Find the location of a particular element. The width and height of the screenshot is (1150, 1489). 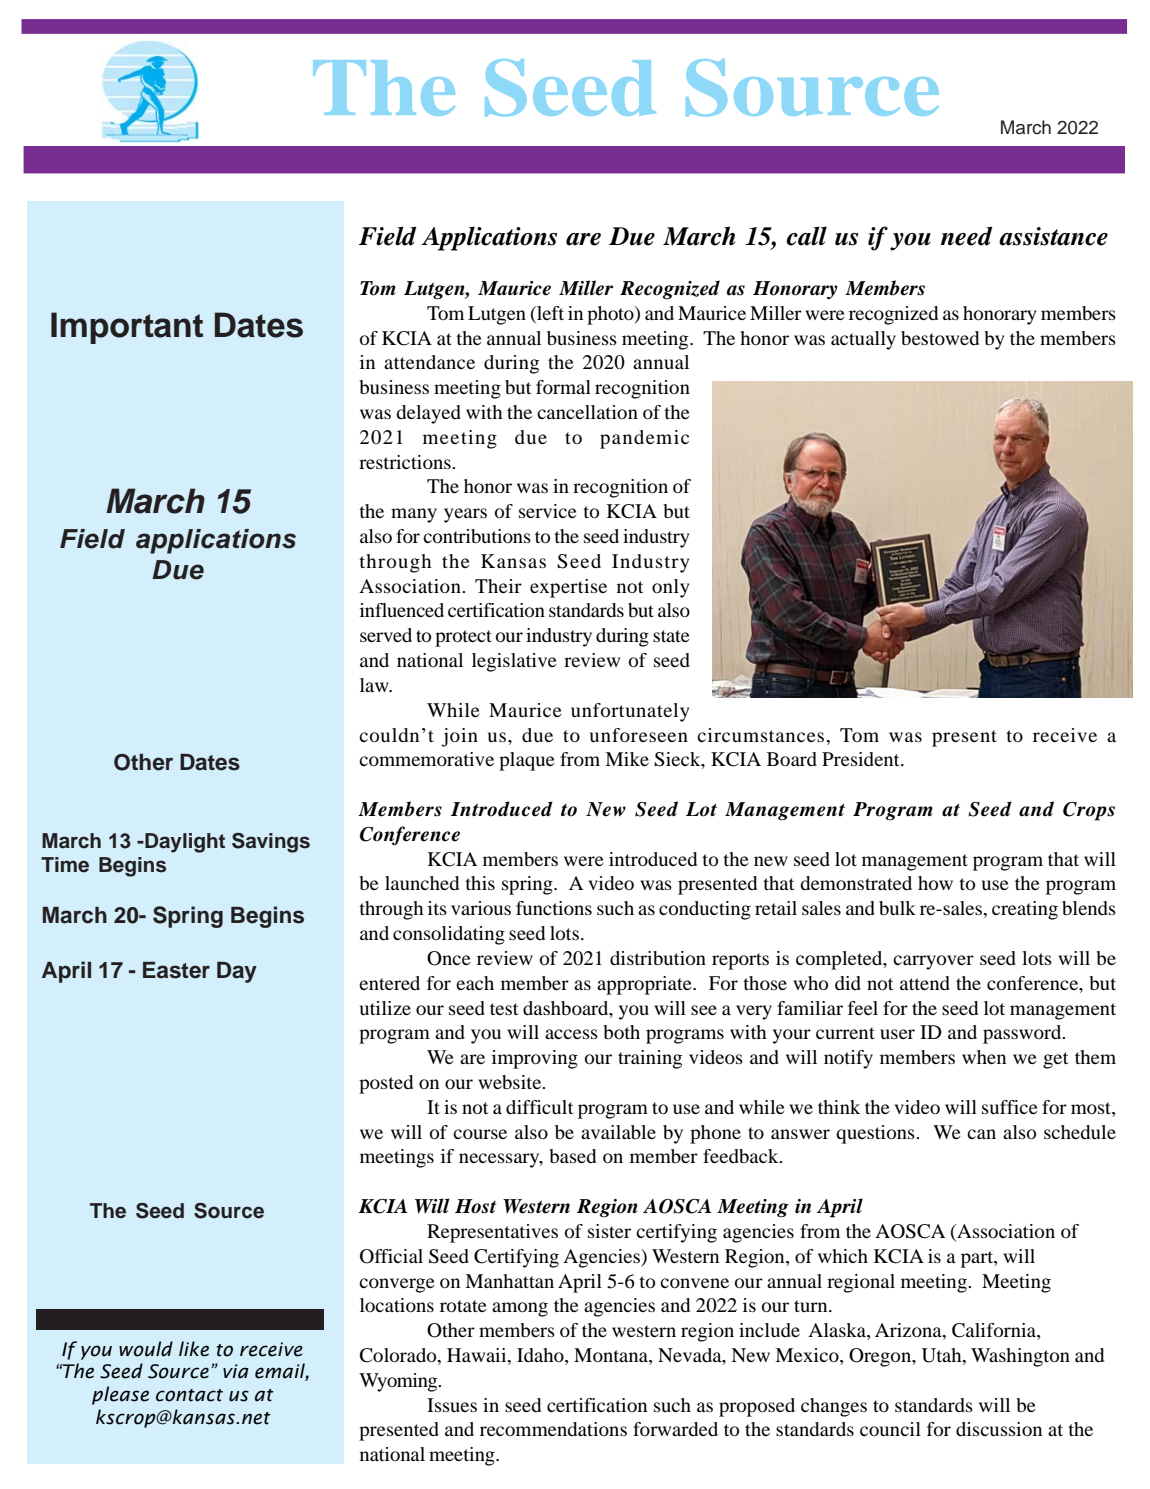

discussion is located at coordinates (999, 1429).
